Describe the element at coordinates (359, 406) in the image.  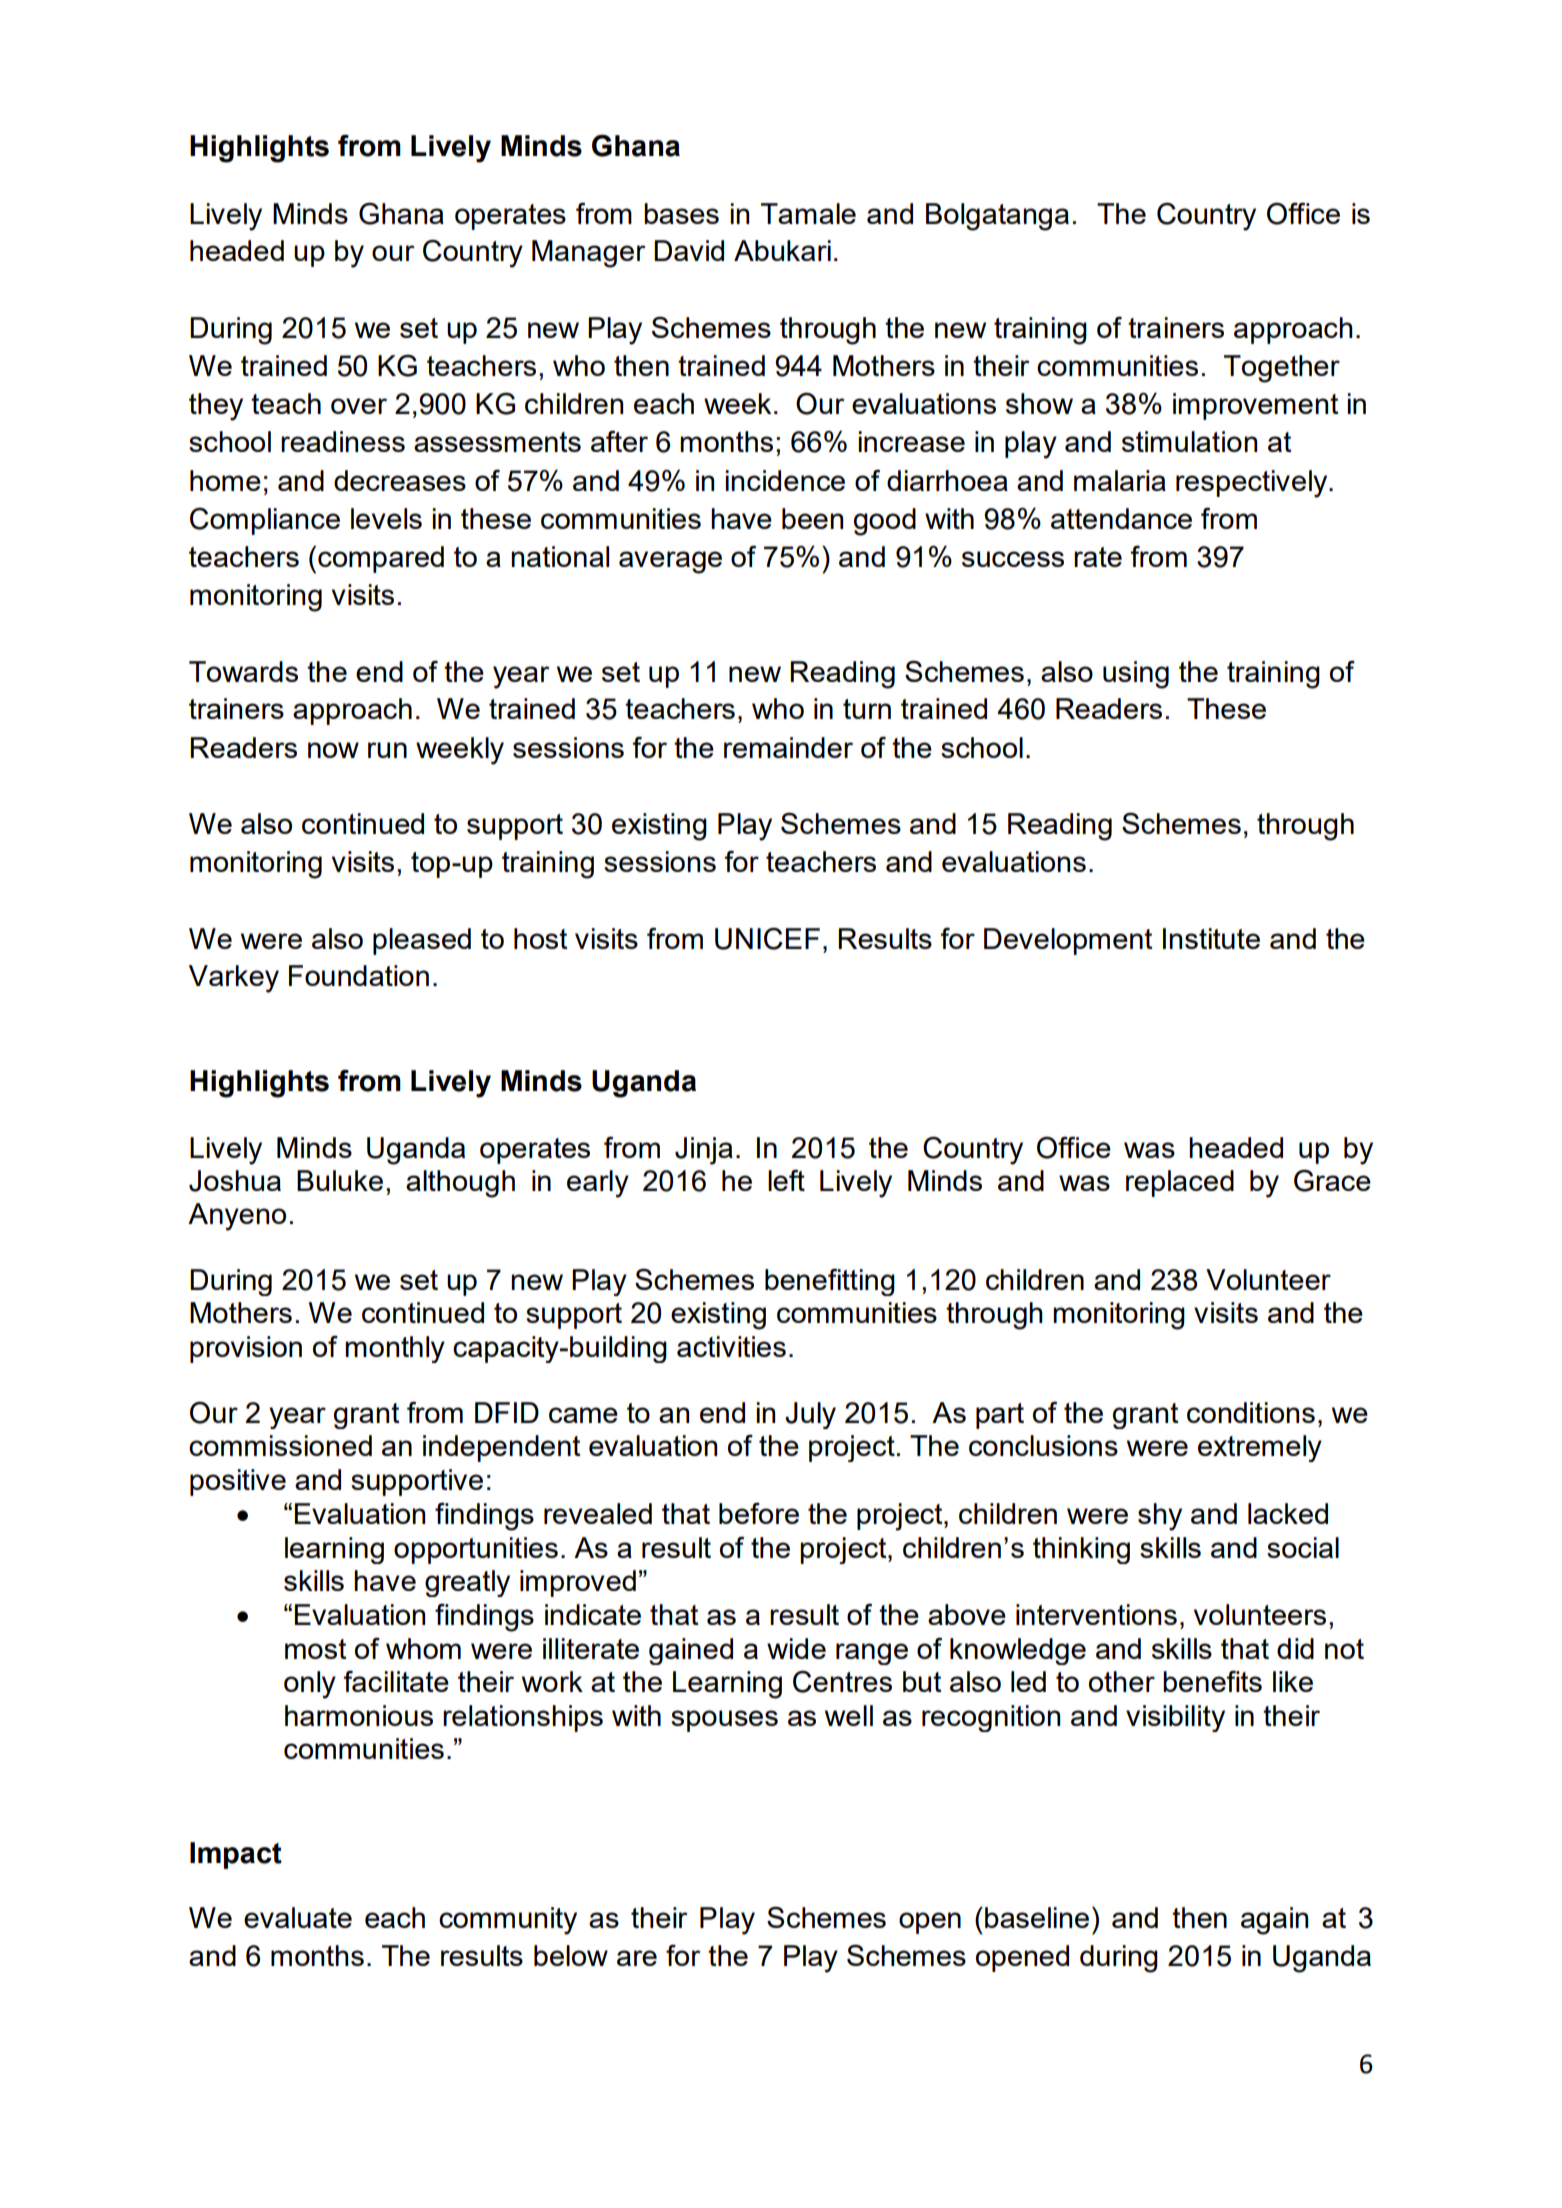
I see `over` at that location.
